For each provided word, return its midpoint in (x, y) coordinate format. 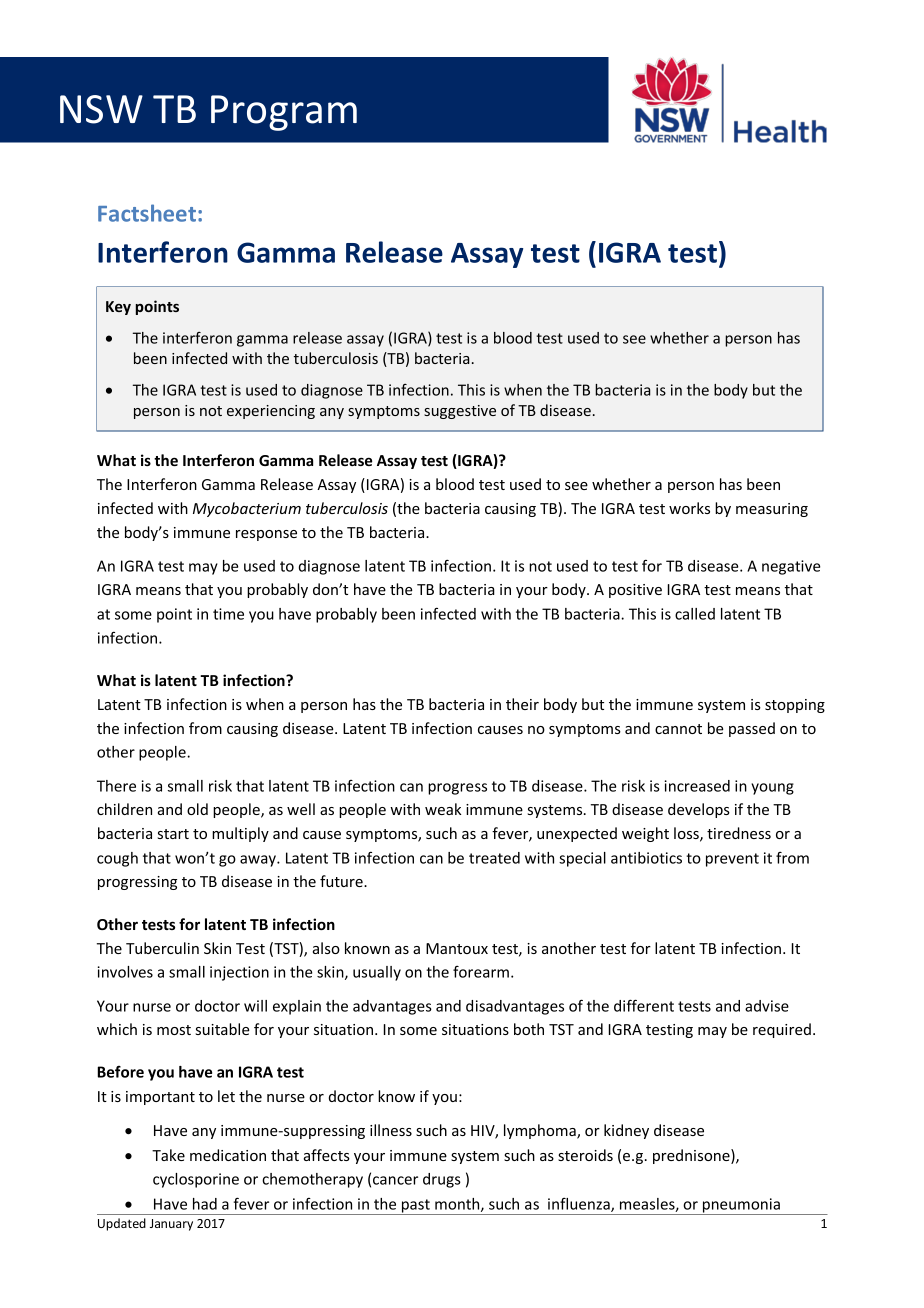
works (689, 508)
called (695, 614)
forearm (481, 972)
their (522, 704)
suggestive (460, 412)
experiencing (271, 412)
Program (284, 113)
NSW (101, 109)
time (228, 614)
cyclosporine (196, 1180)
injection (239, 973)
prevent (732, 860)
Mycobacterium (247, 509)
